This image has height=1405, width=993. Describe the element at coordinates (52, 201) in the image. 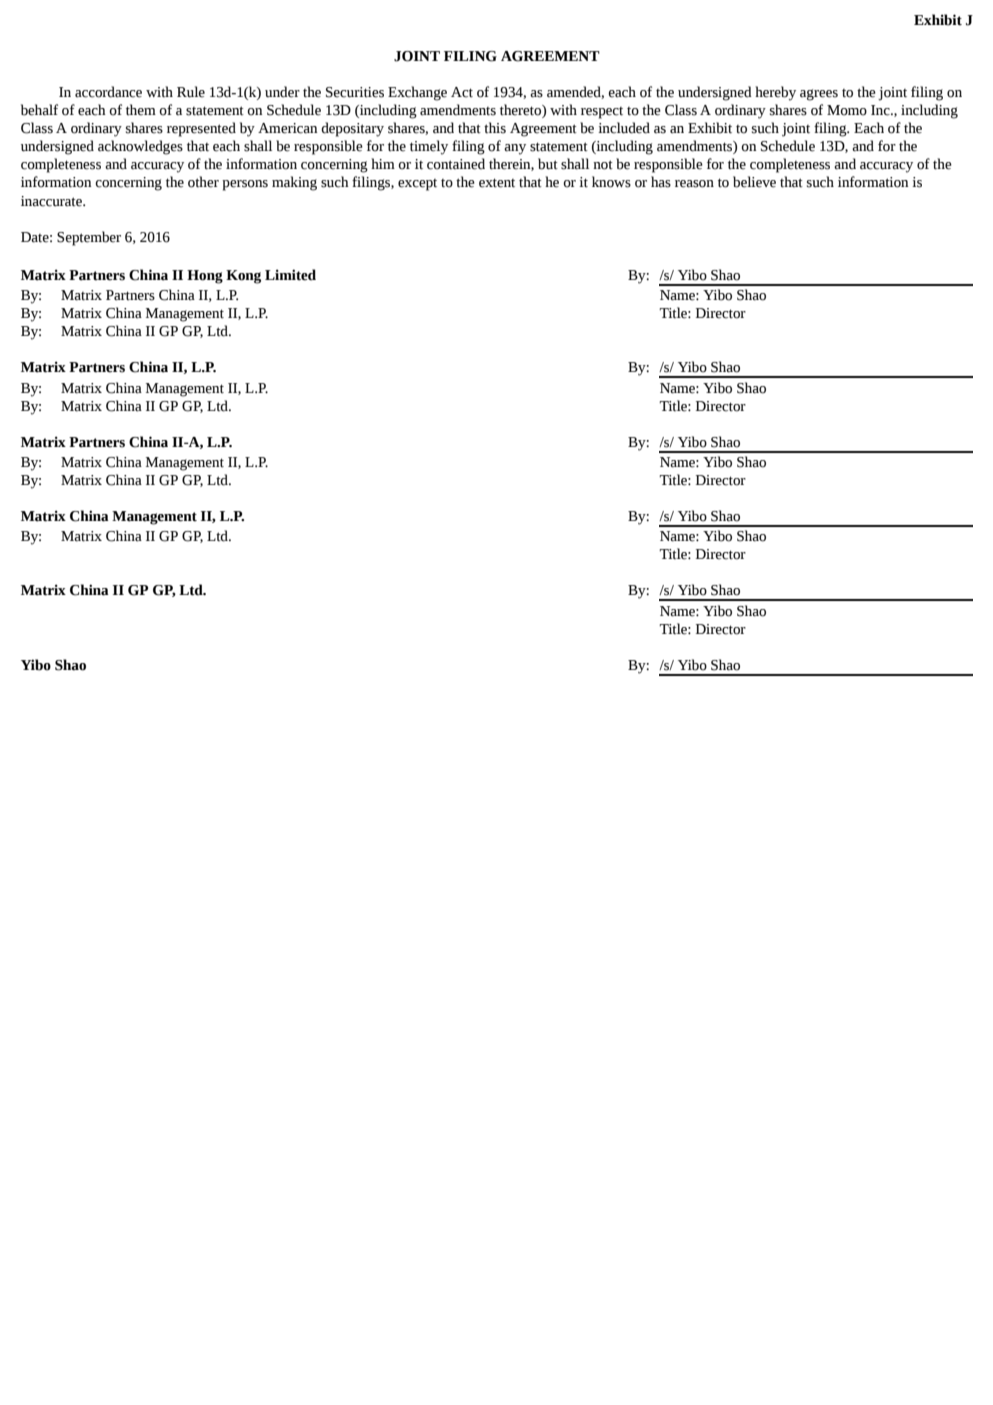

I see `inaccurate` at that location.
